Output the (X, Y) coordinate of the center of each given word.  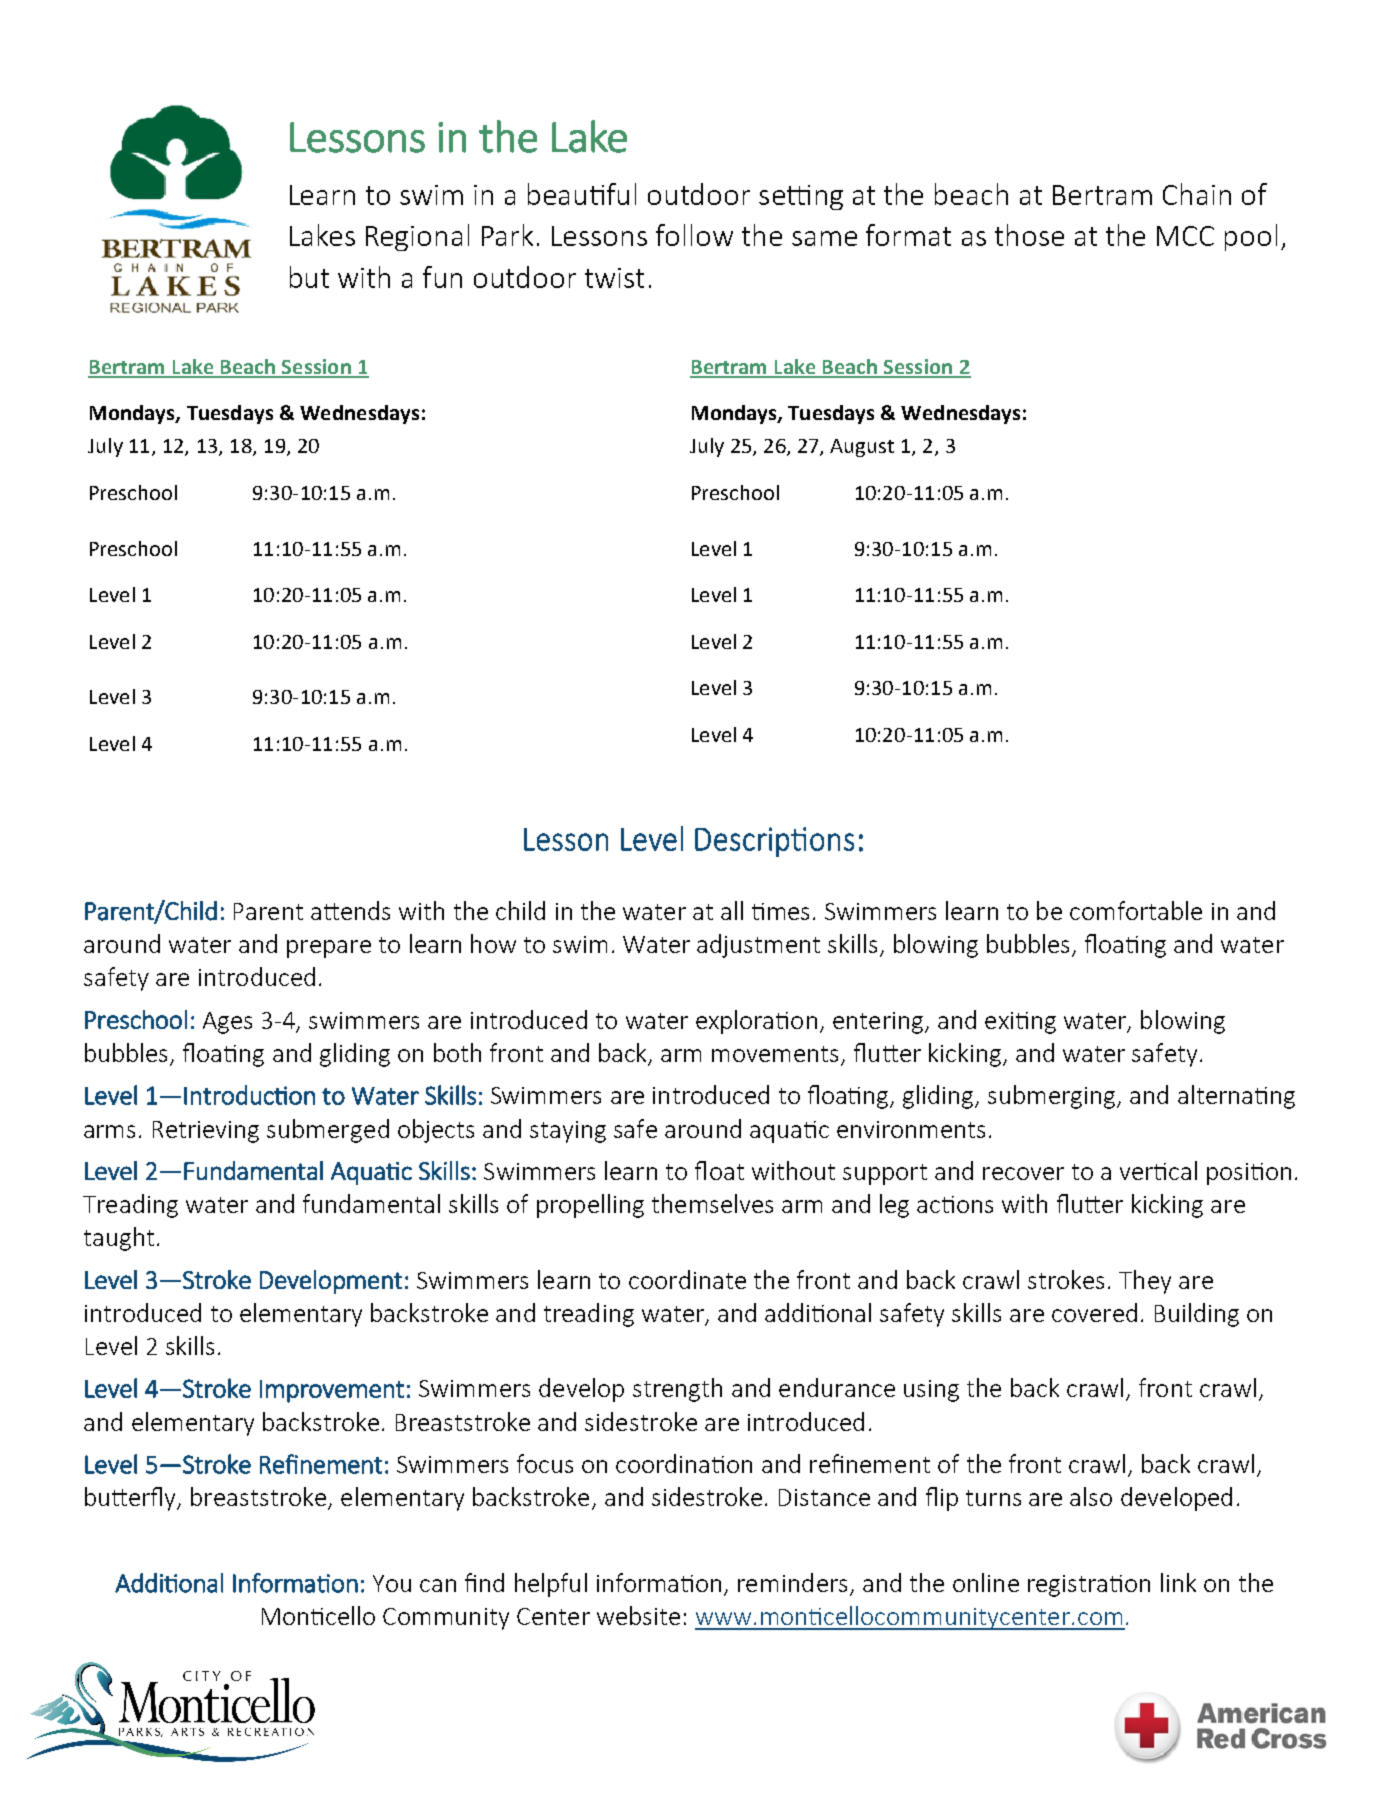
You (392, 1583)
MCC (1185, 236)
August (862, 448)
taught (119, 1239)
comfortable (1136, 910)
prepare (329, 949)
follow (694, 235)
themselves (712, 1203)
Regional (417, 237)
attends (350, 910)
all (732, 910)
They (1145, 1282)
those (1029, 235)
